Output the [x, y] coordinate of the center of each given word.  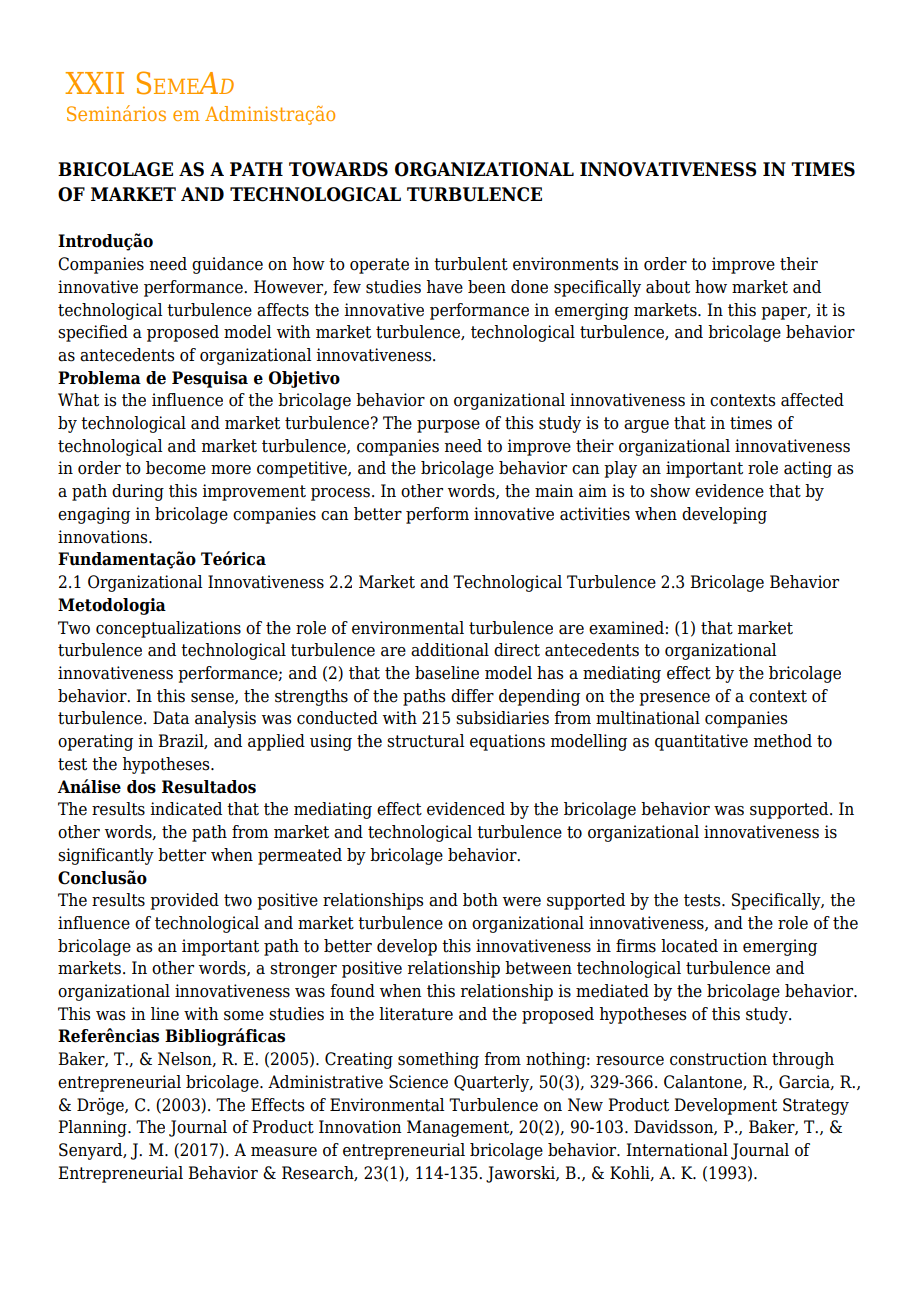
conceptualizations [168, 629]
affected [812, 400]
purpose [448, 426]
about [668, 287]
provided [184, 901]
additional [450, 650]
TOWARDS [338, 169]
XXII [94, 83]
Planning [93, 1128]
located [689, 946]
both [480, 900]
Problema [99, 378]
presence [674, 699]
